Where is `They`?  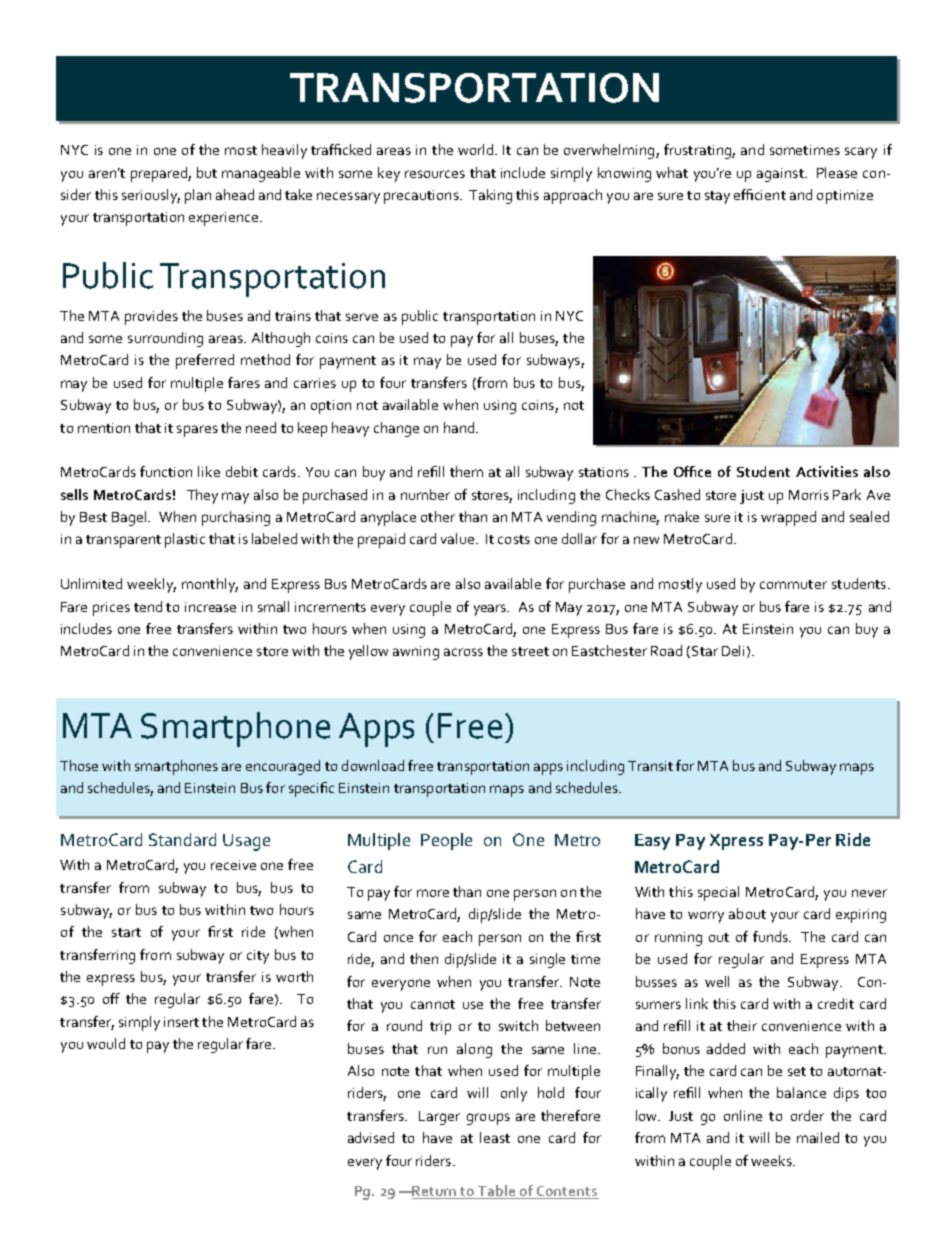 They is located at coordinates (202, 496).
